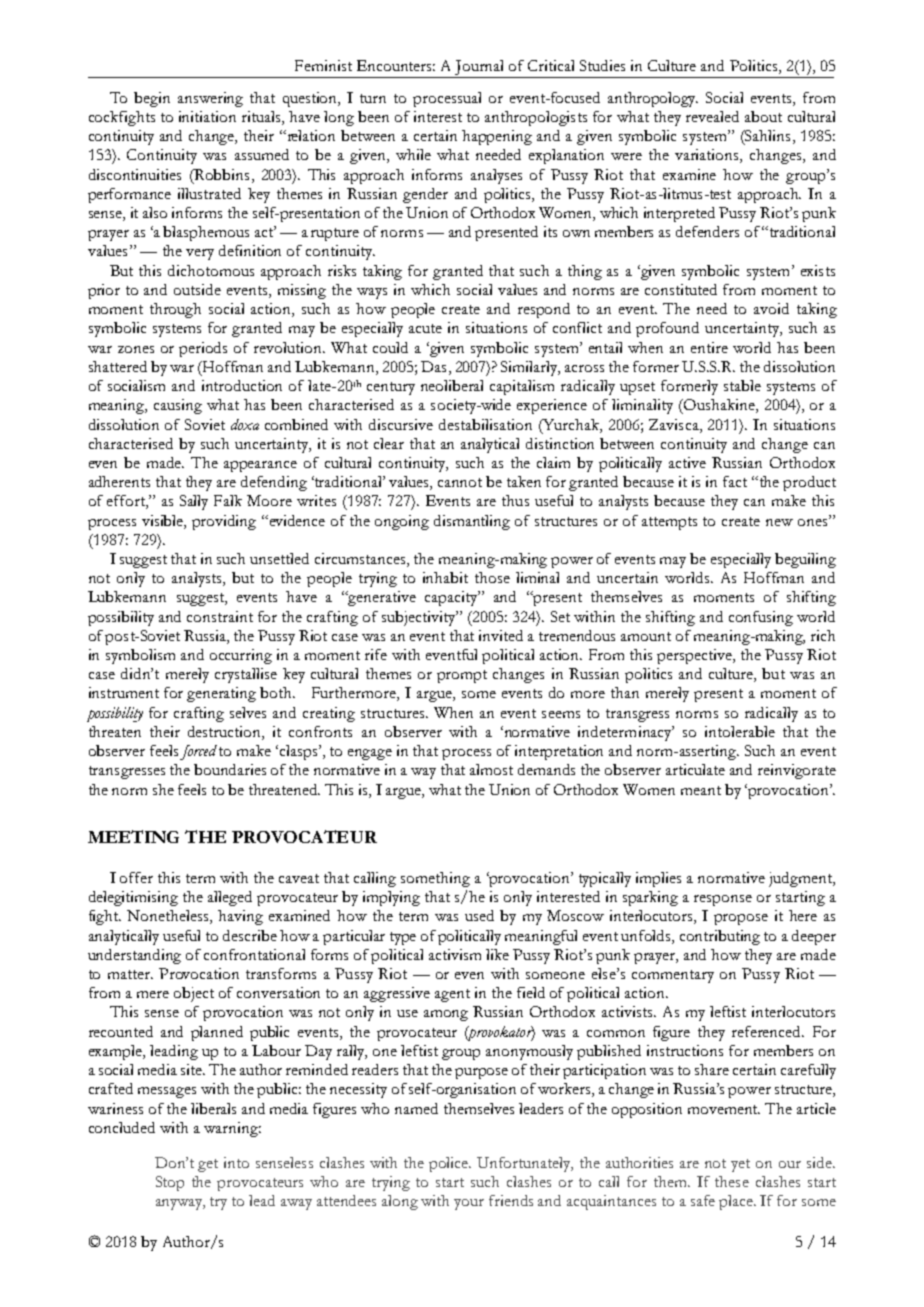 This document has height=1307, width=924. Describe the element at coordinates (208, 1165) in the document. I see `get` at that location.
